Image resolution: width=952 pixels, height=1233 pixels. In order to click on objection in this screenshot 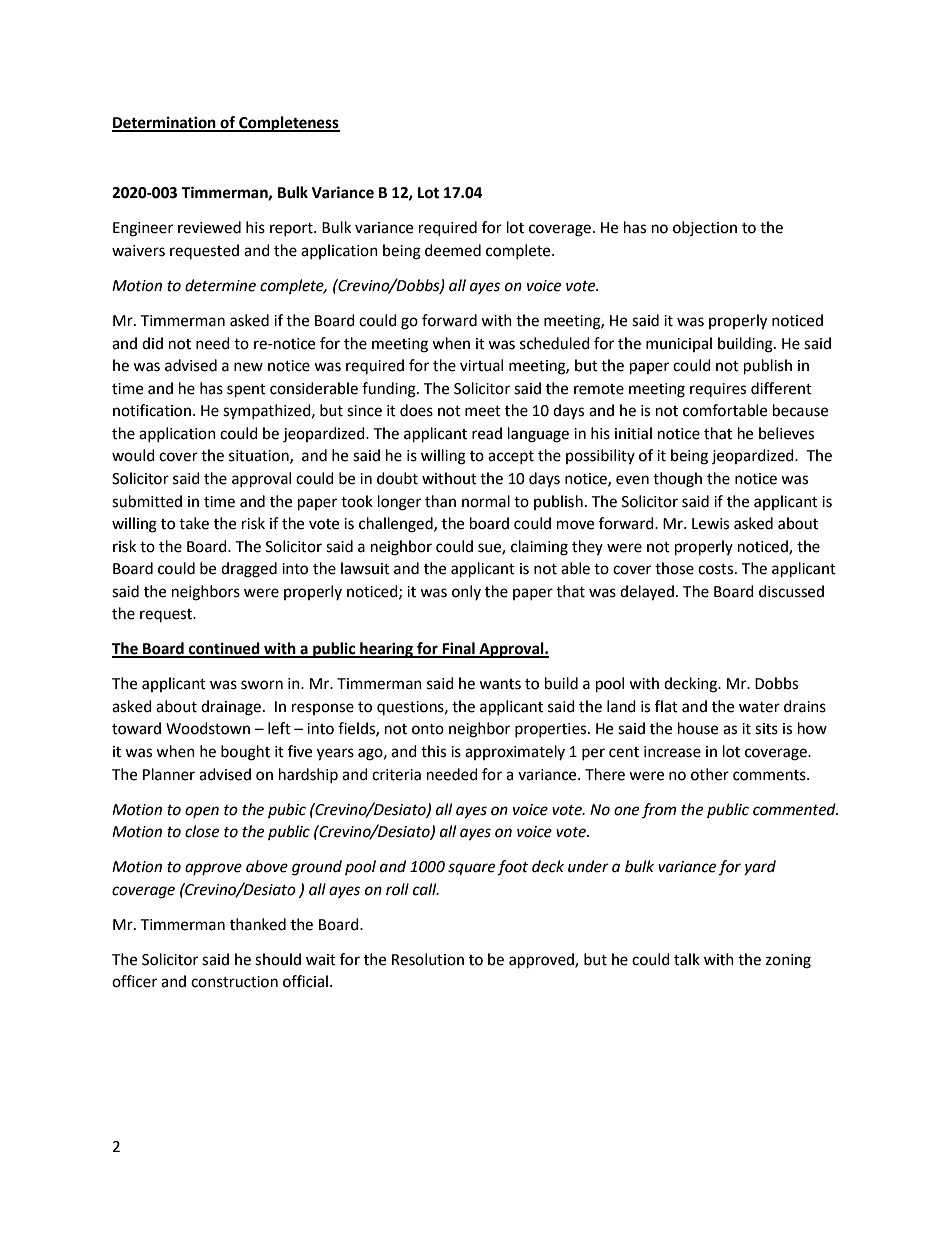, I will do `click(705, 228)`.
